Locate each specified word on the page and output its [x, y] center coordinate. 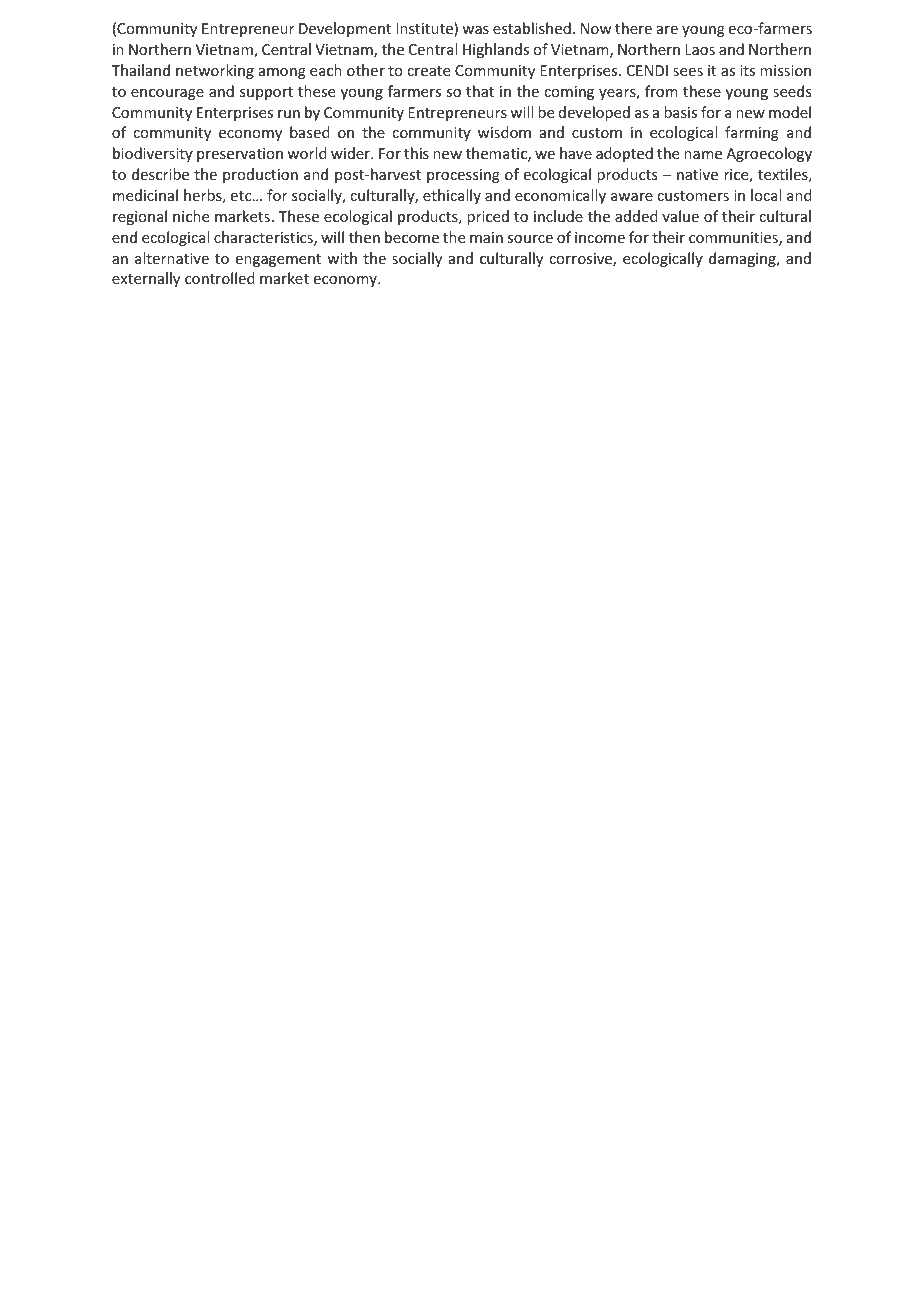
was [475, 30]
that [480, 91]
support [266, 93]
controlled [220, 278]
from [661, 91]
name [703, 155]
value [680, 216]
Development [345, 29]
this [416, 153]
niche [191, 216]
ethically [452, 196]
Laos [700, 49]
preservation [240, 155]
